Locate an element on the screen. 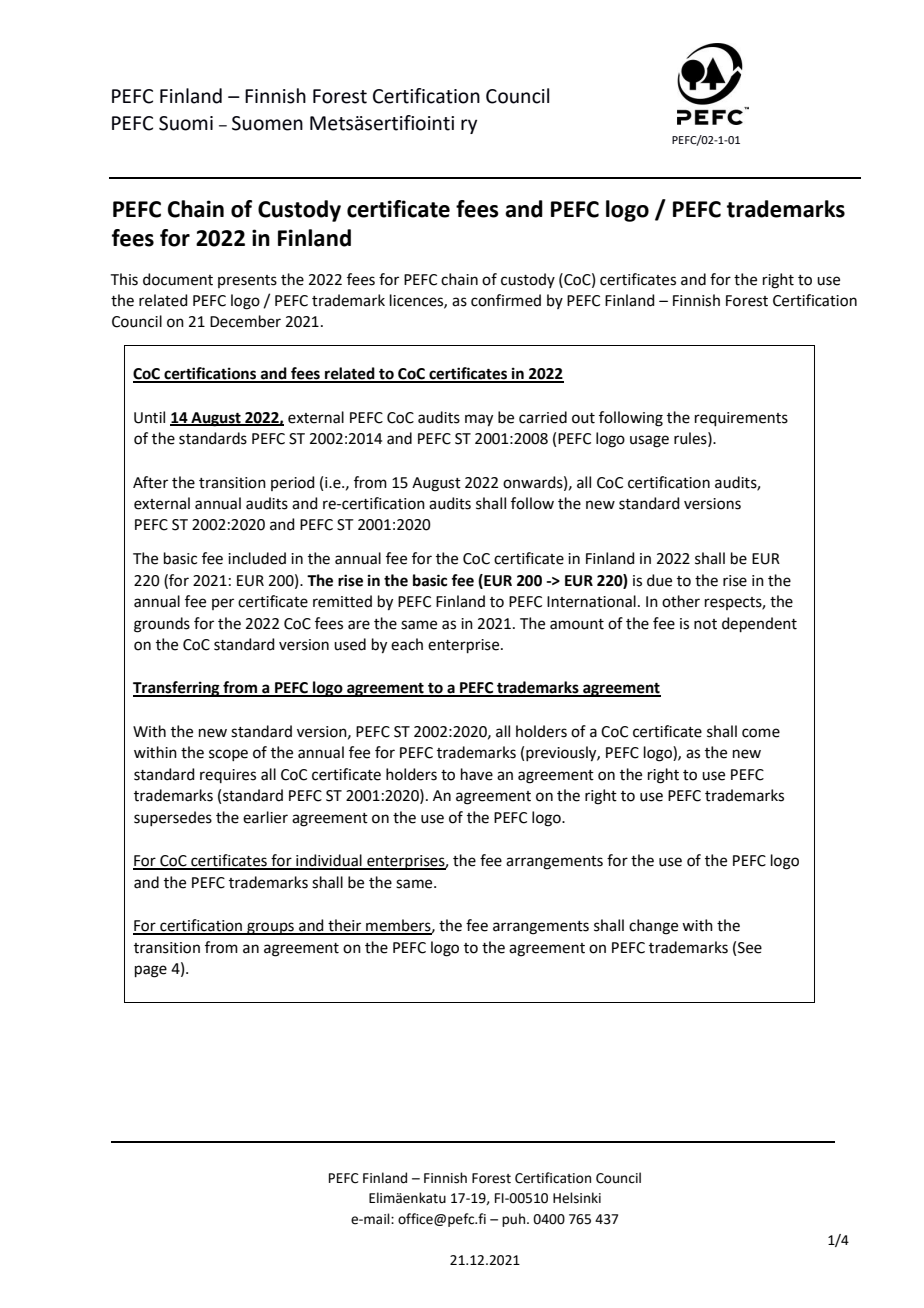  Transferring is located at coordinates (177, 689).
